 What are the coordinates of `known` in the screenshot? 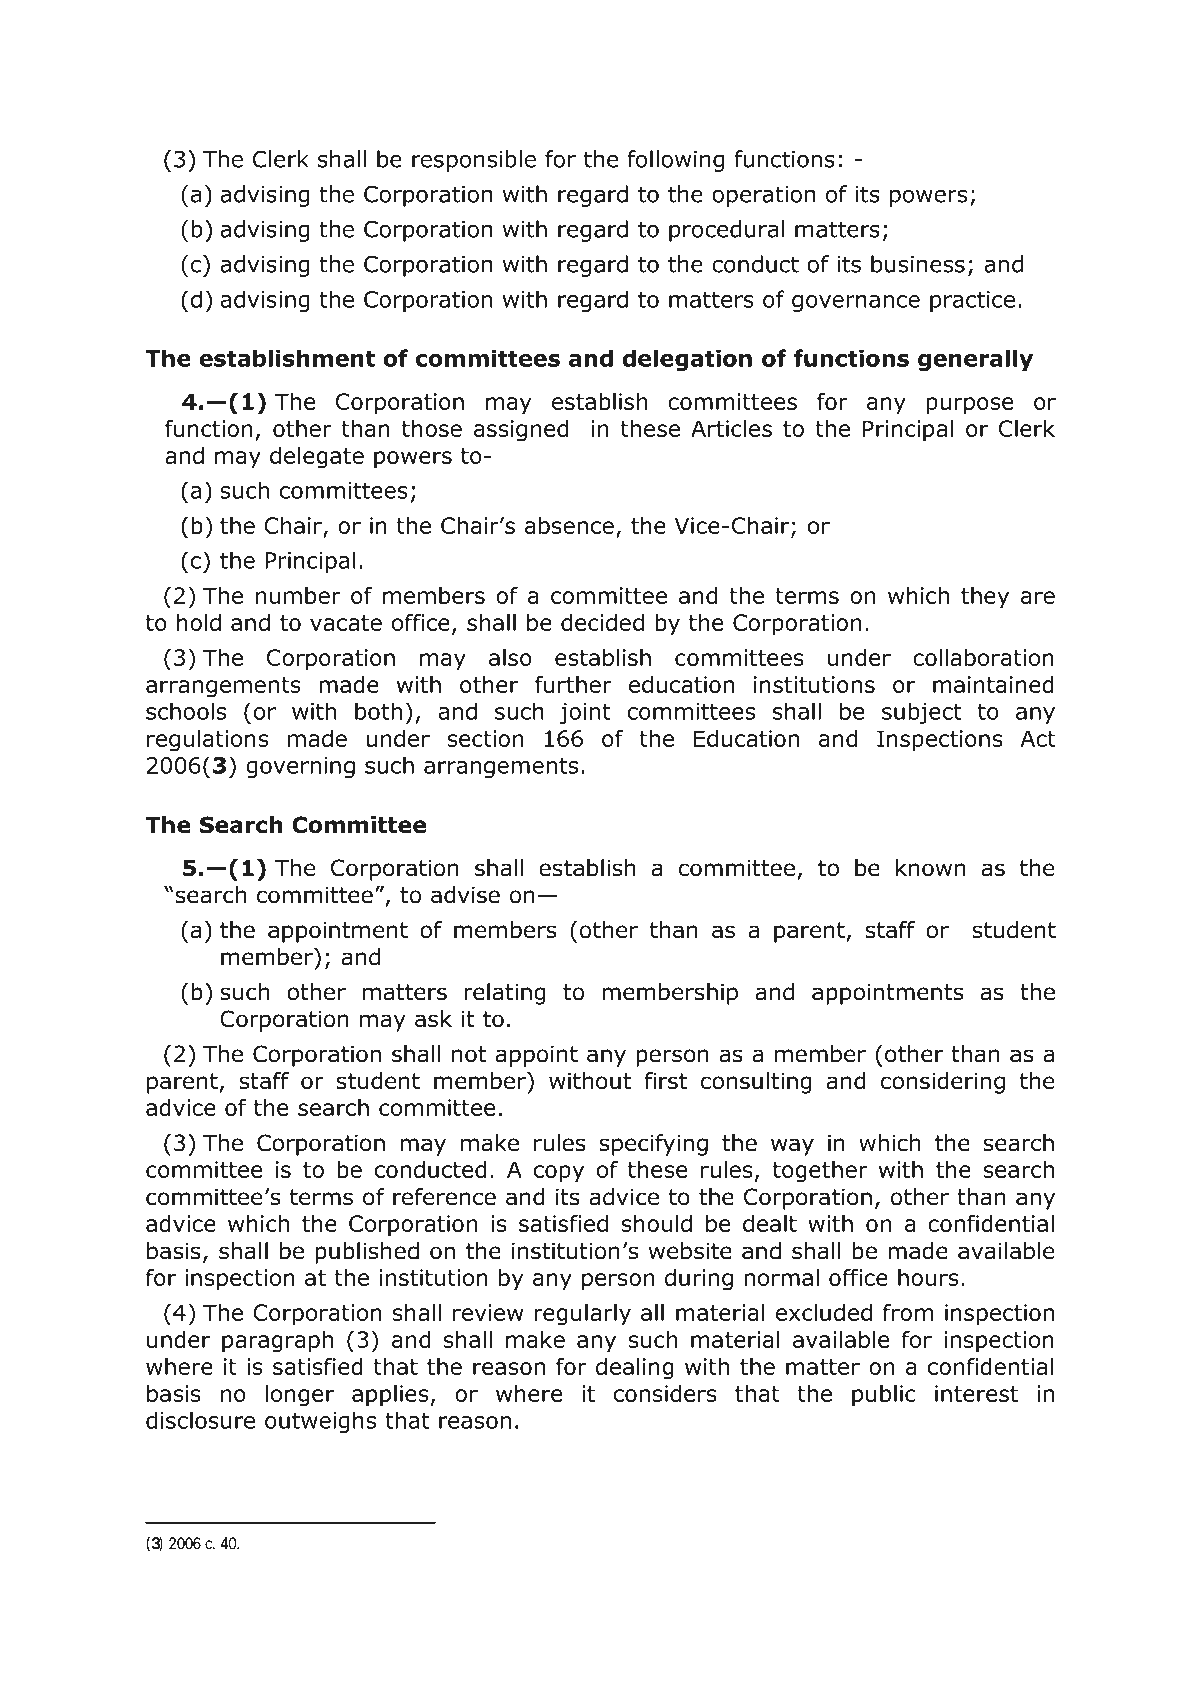 It's located at (930, 868).
